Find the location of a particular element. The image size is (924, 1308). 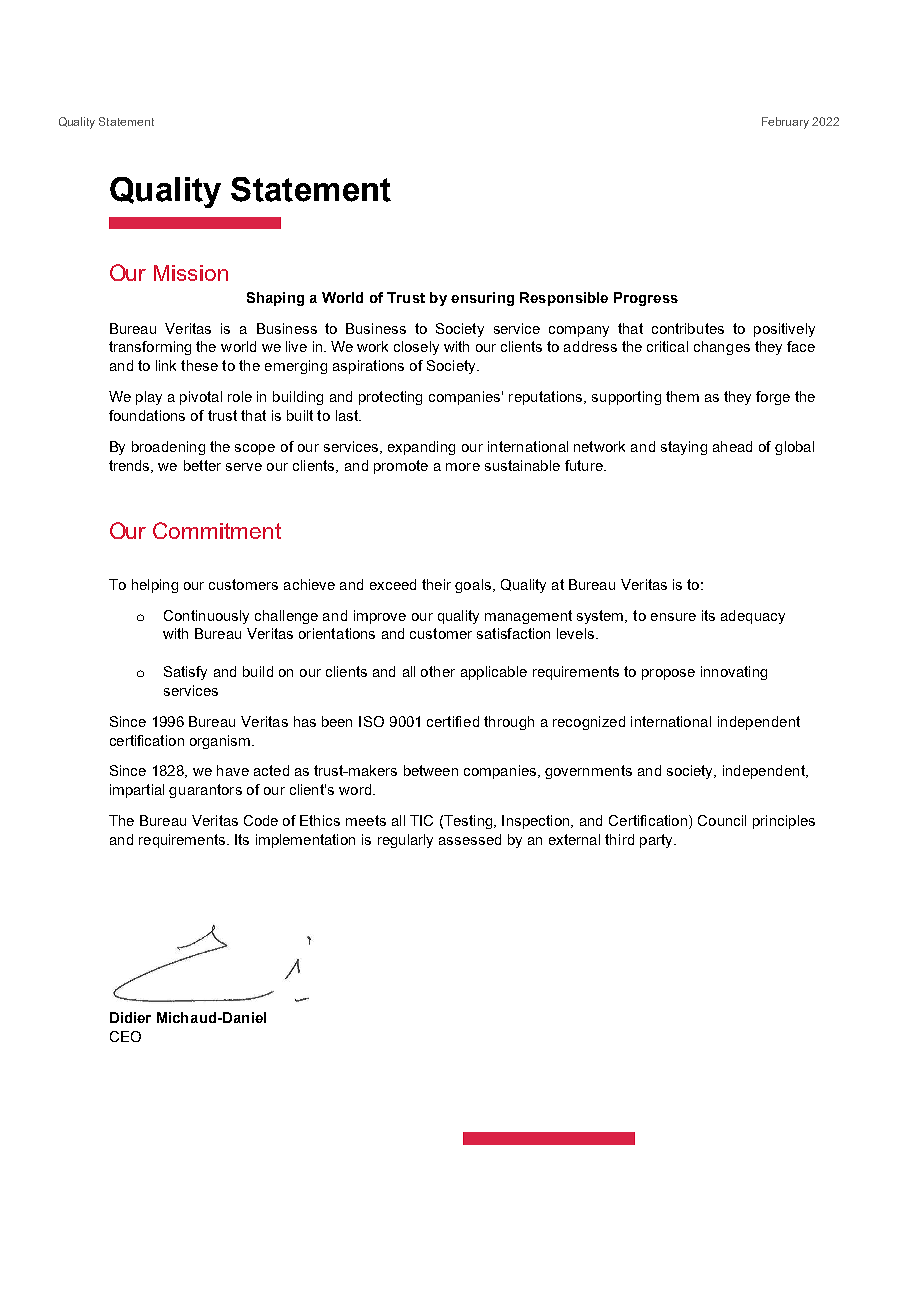

assessed is located at coordinates (470, 839).
